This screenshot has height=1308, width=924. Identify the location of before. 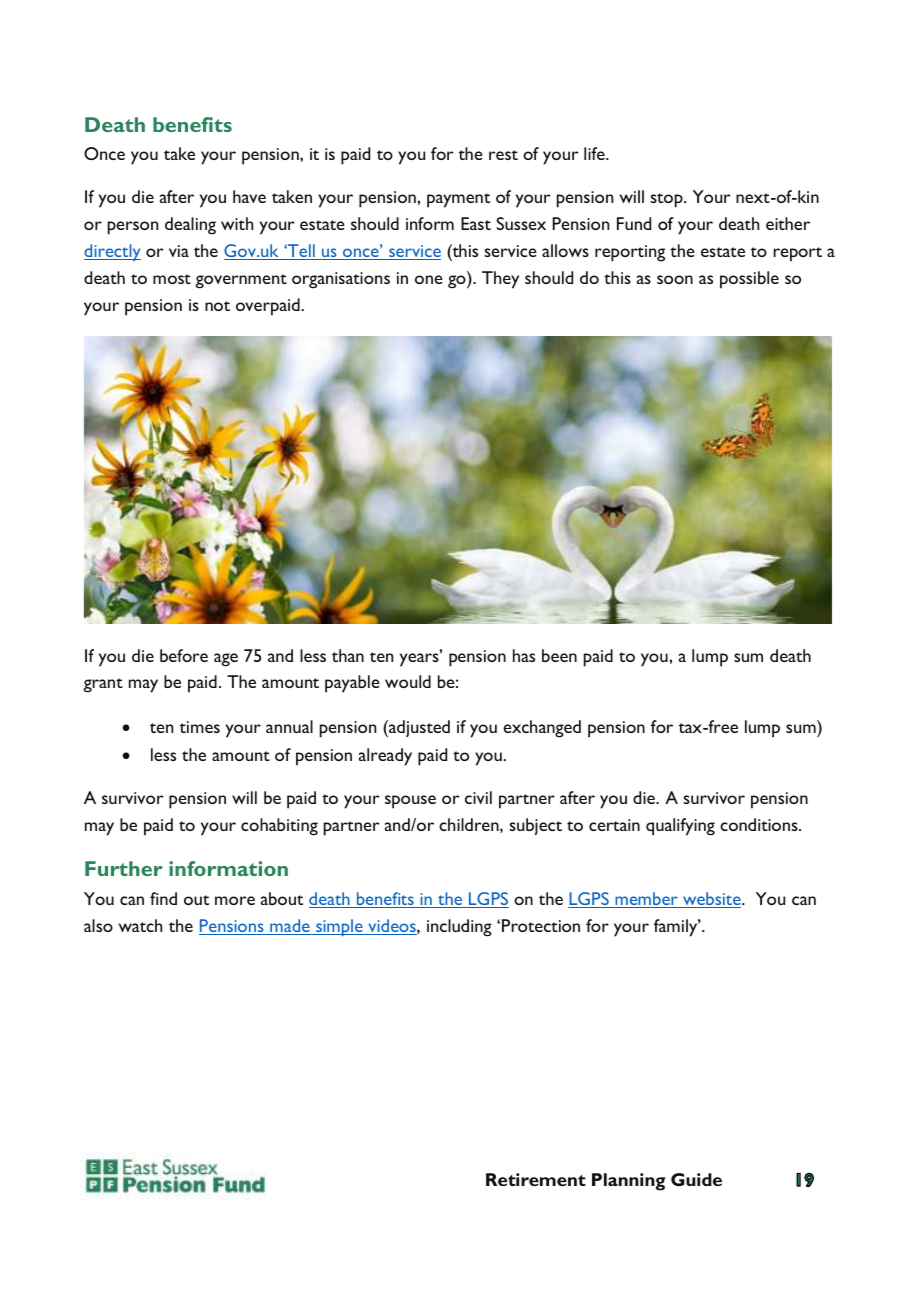
(184, 655).
